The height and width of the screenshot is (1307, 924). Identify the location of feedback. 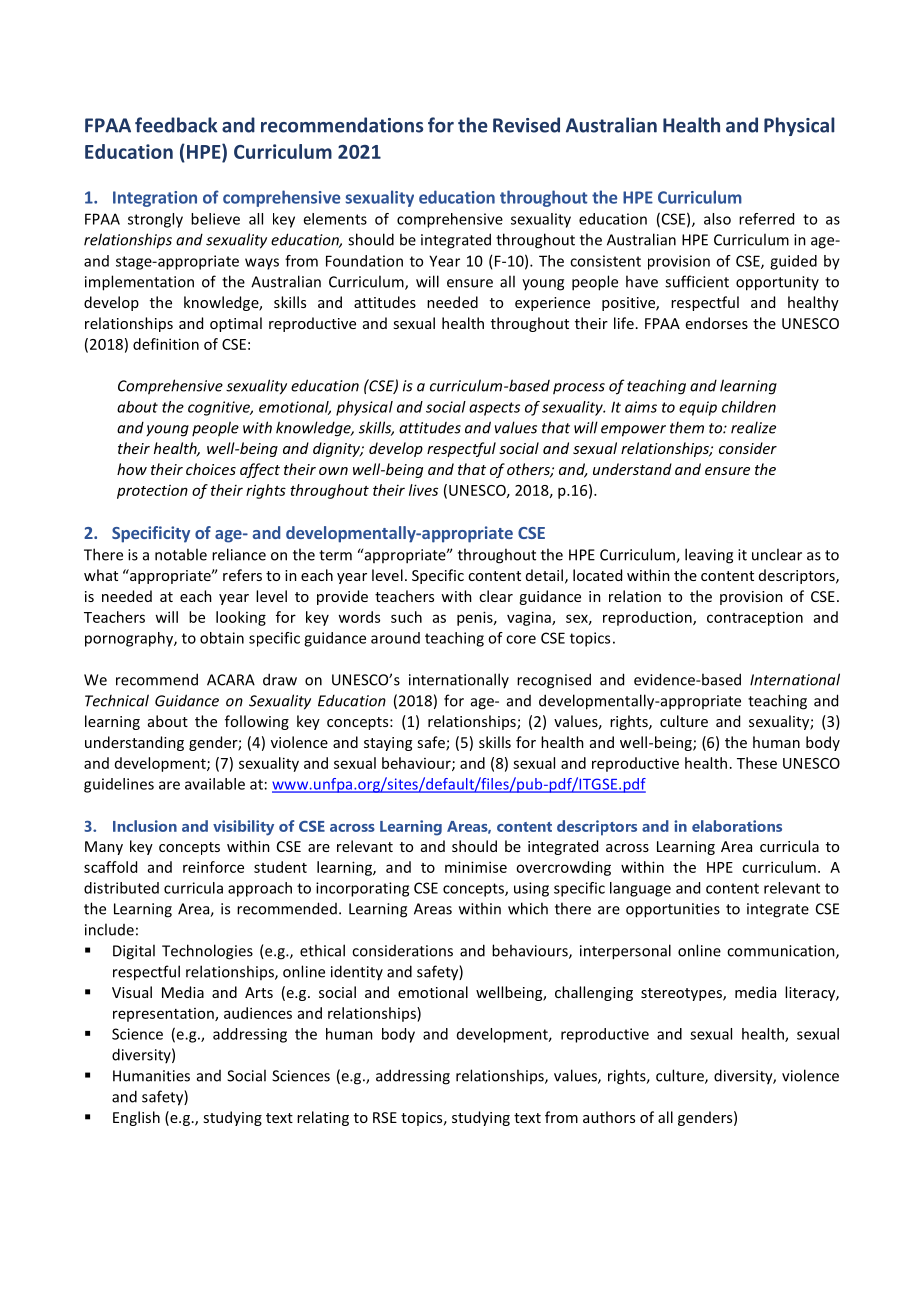
(176, 125).
